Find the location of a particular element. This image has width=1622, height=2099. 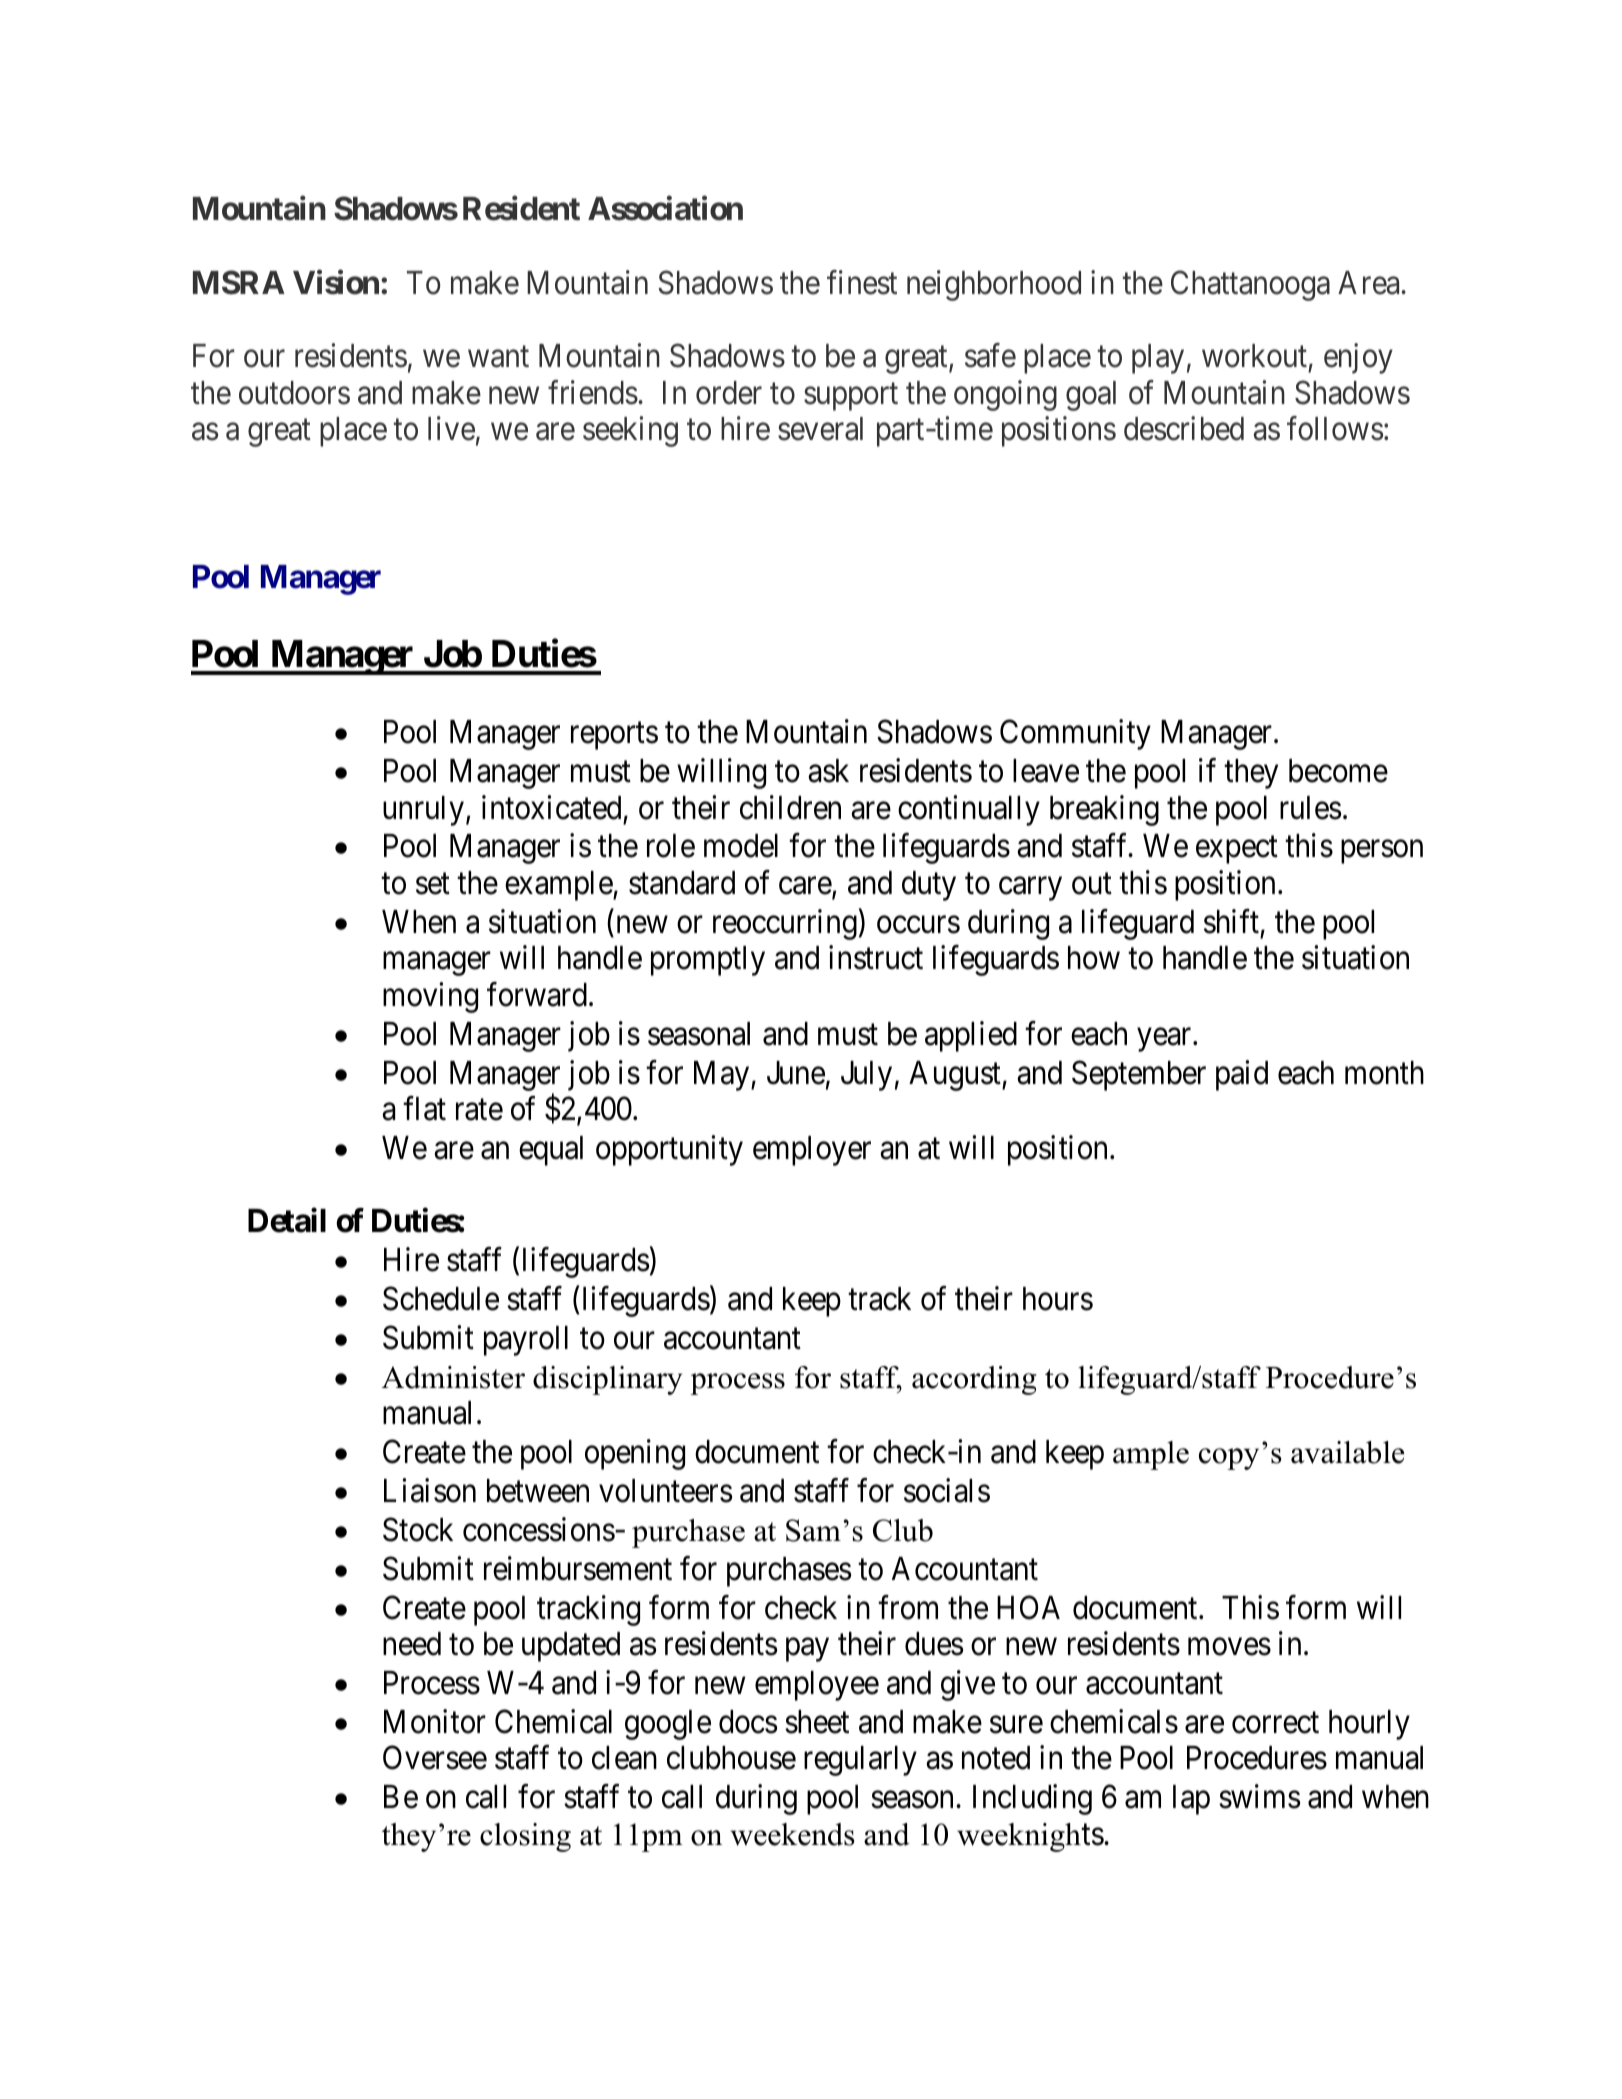

moving is located at coordinates (430, 997).
